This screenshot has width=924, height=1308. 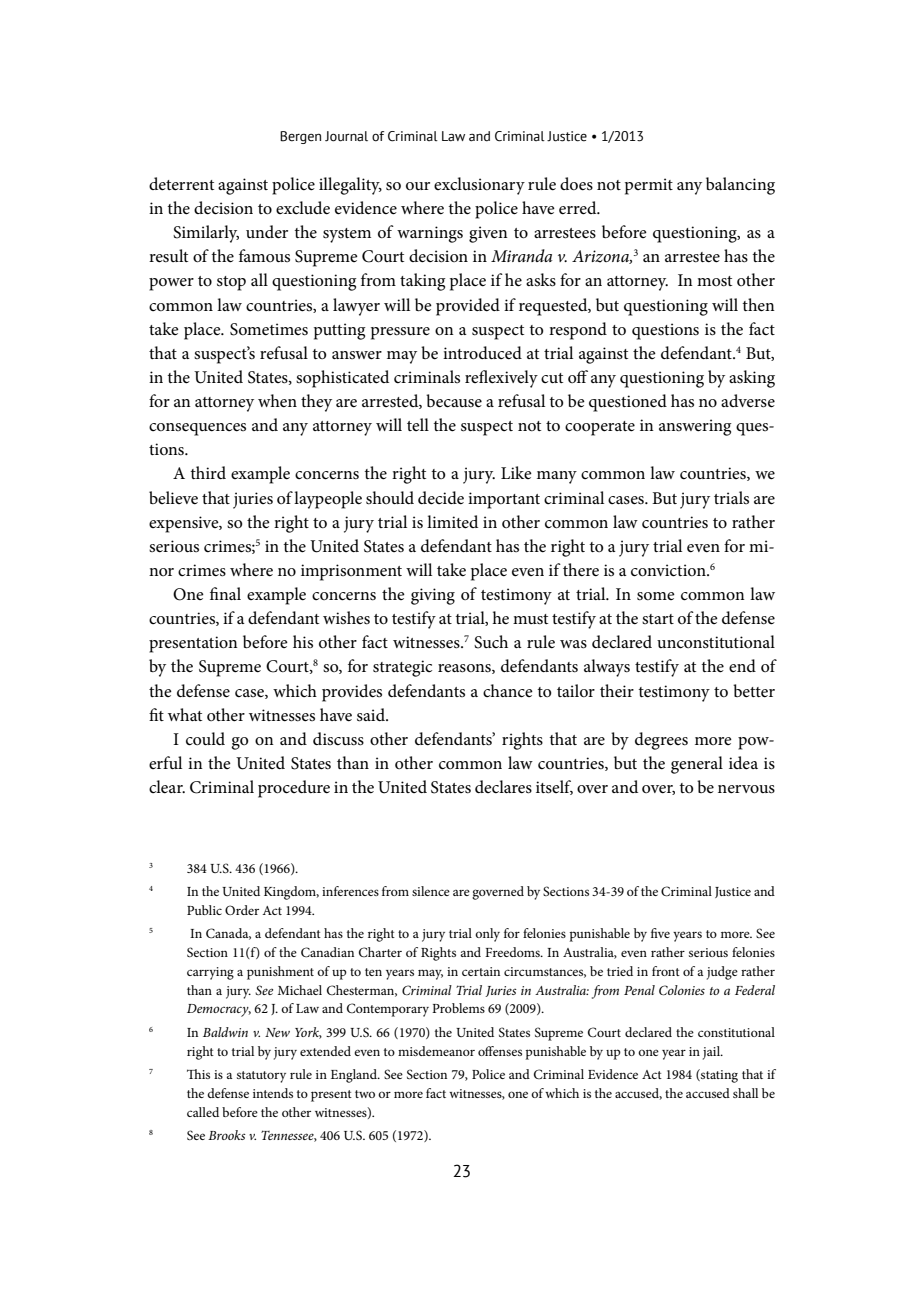 I want to click on only, so click(x=487, y=935).
